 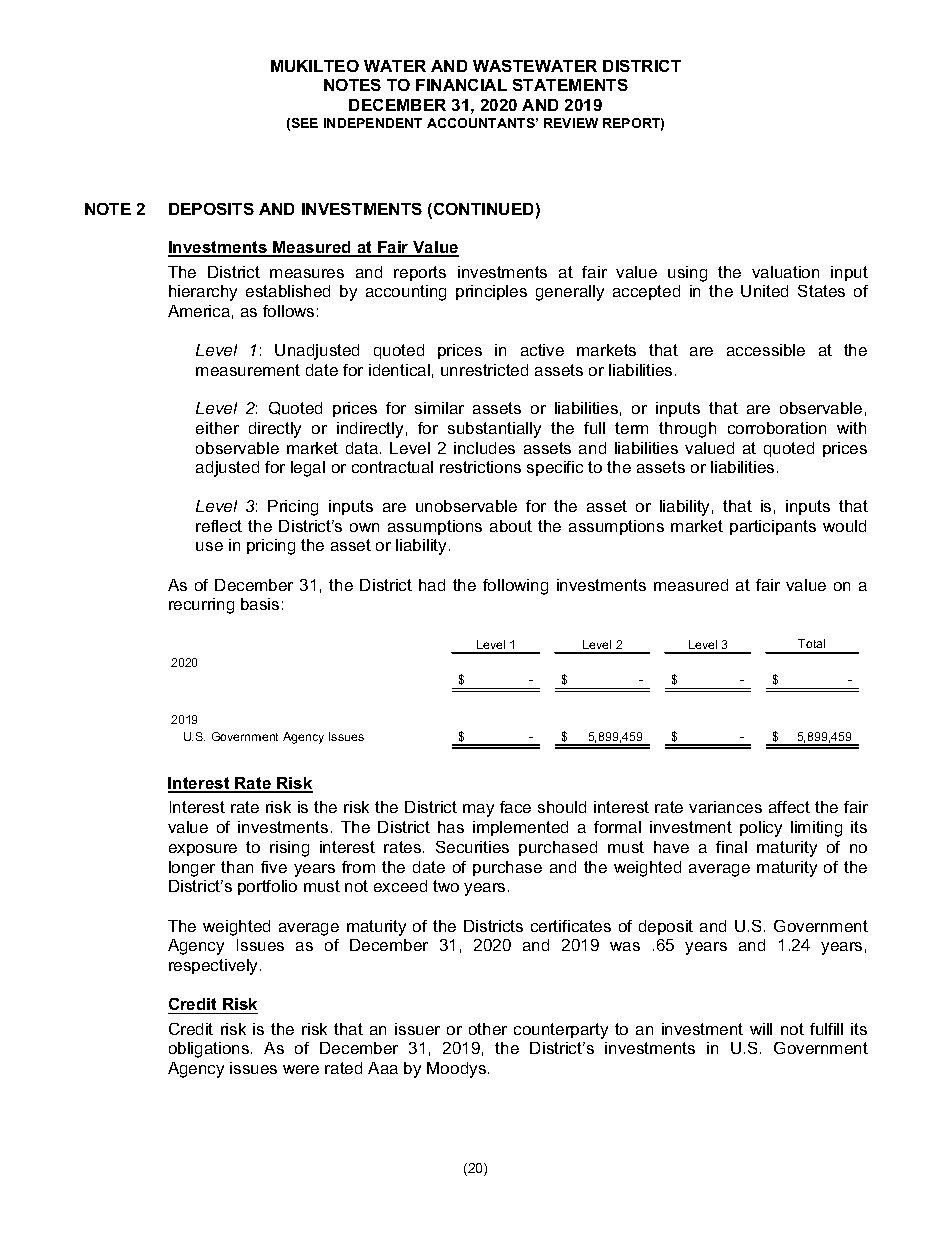 I want to click on INDEPENDENT, so click(x=373, y=123).
